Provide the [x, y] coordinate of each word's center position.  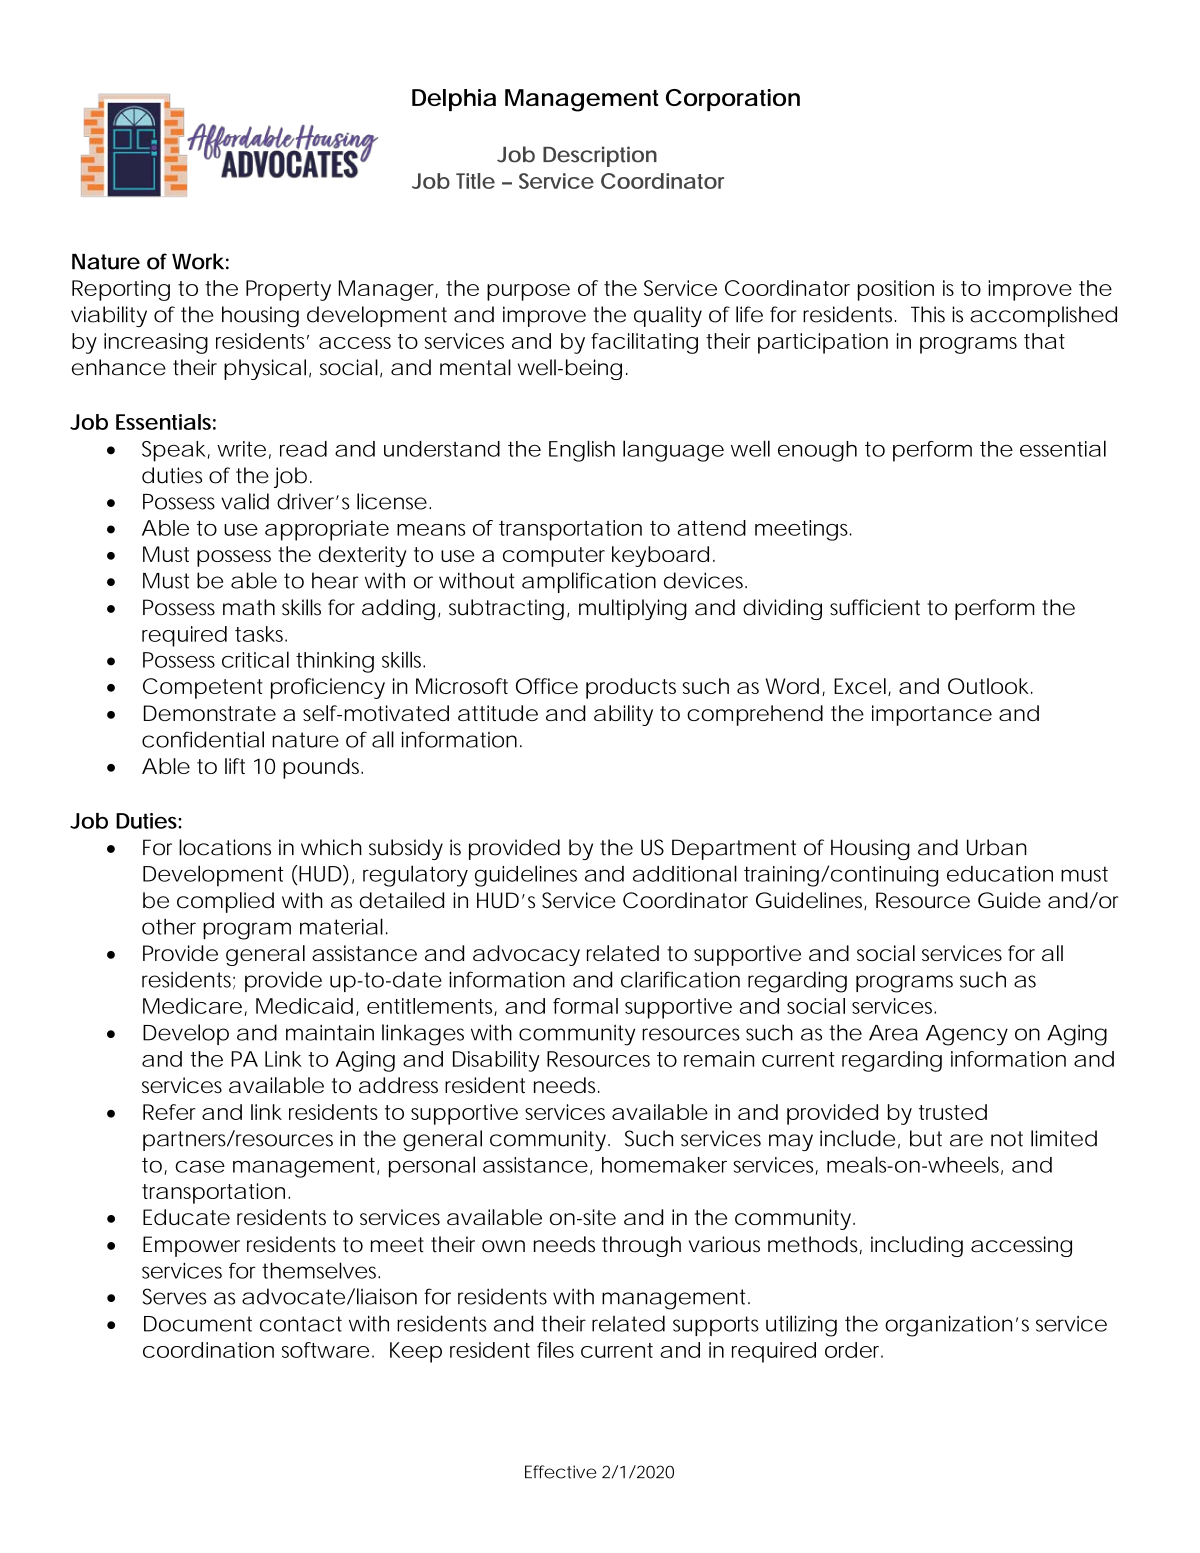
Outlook [988, 686]
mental [475, 367]
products [631, 688]
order [853, 1350]
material [341, 926]
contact [301, 1324]
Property [288, 290]
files [555, 1350]
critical [255, 659]
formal [585, 1006]
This [928, 314]
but [926, 1138]
